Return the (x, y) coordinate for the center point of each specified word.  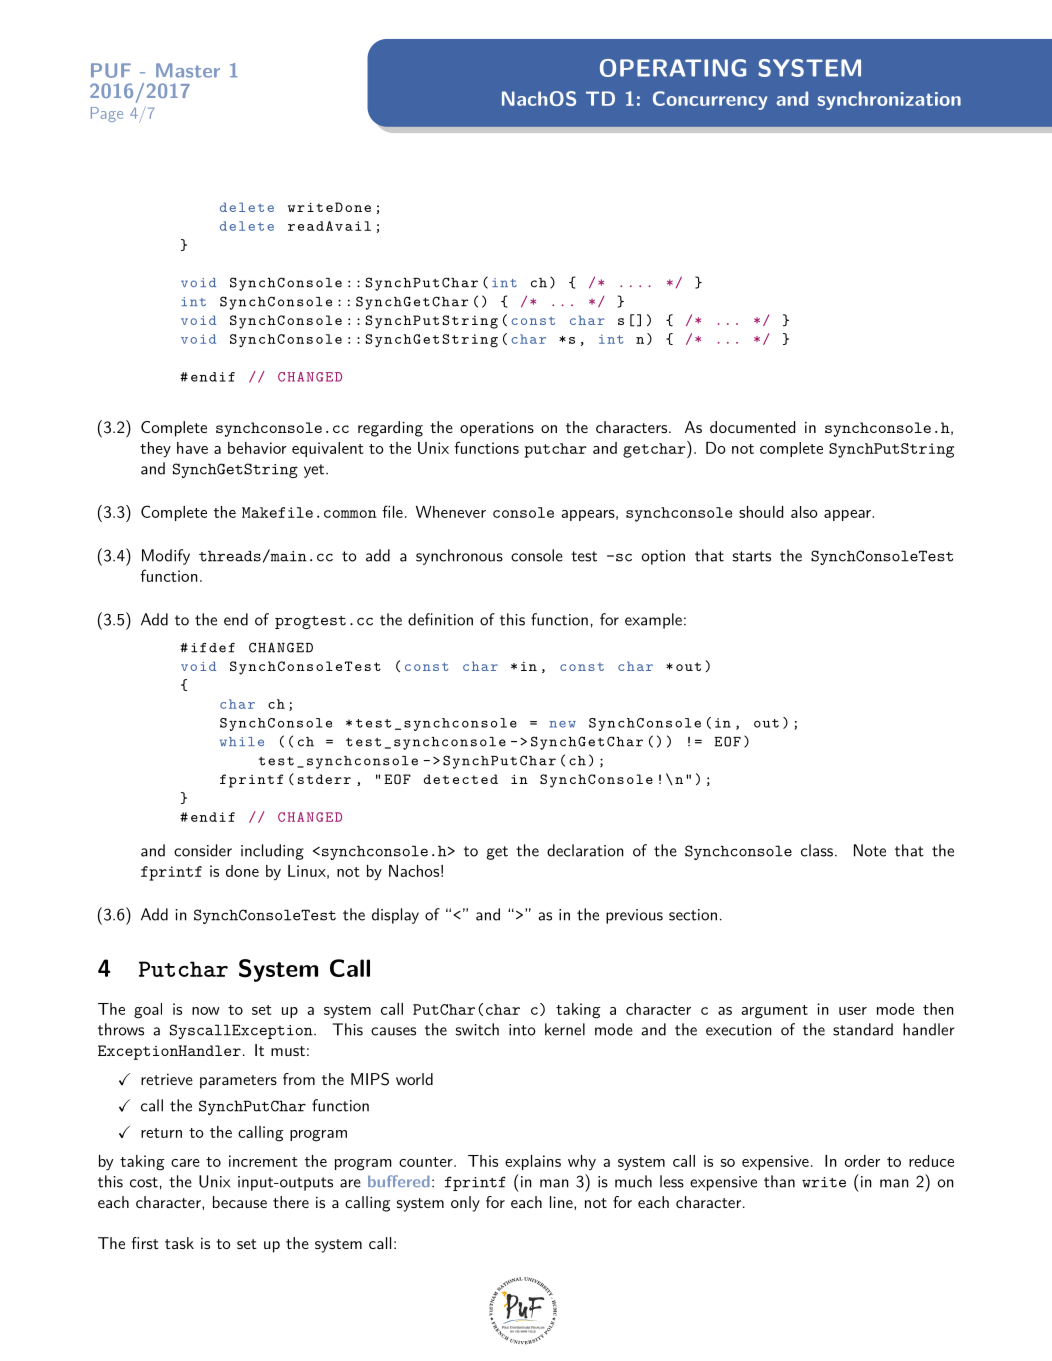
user (853, 1011)
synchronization (889, 100)
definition (440, 619)
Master (188, 70)
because (240, 1202)
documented (752, 427)
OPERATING (673, 68)
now (206, 1011)
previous (634, 916)
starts (752, 556)
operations (497, 429)
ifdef (213, 648)
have (192, 448)
